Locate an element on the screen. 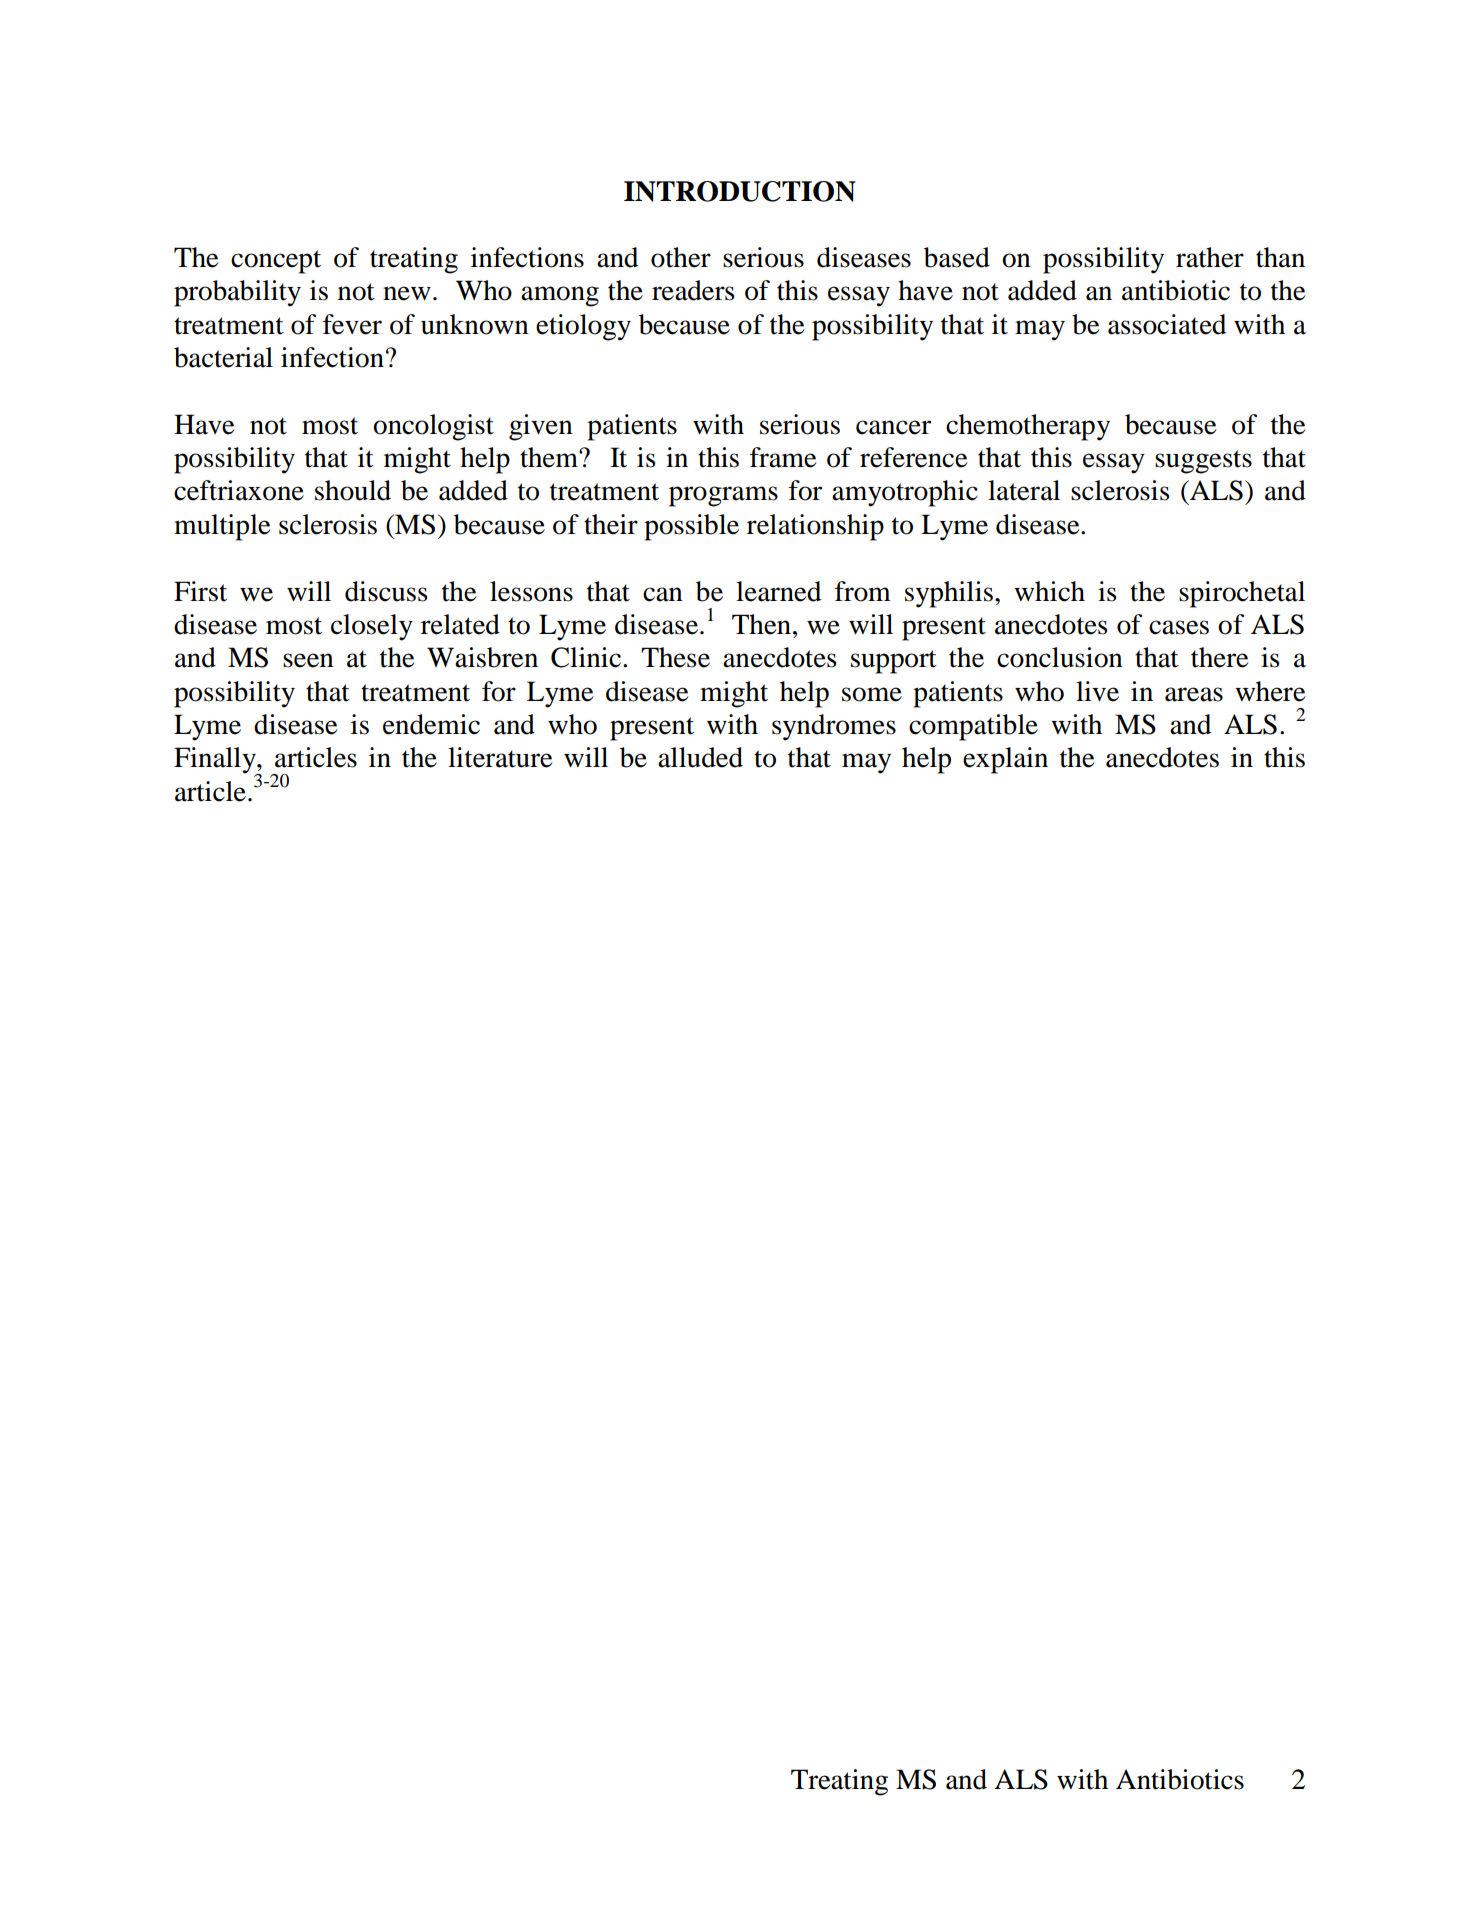  closely is located at coordinates (372, 627).
